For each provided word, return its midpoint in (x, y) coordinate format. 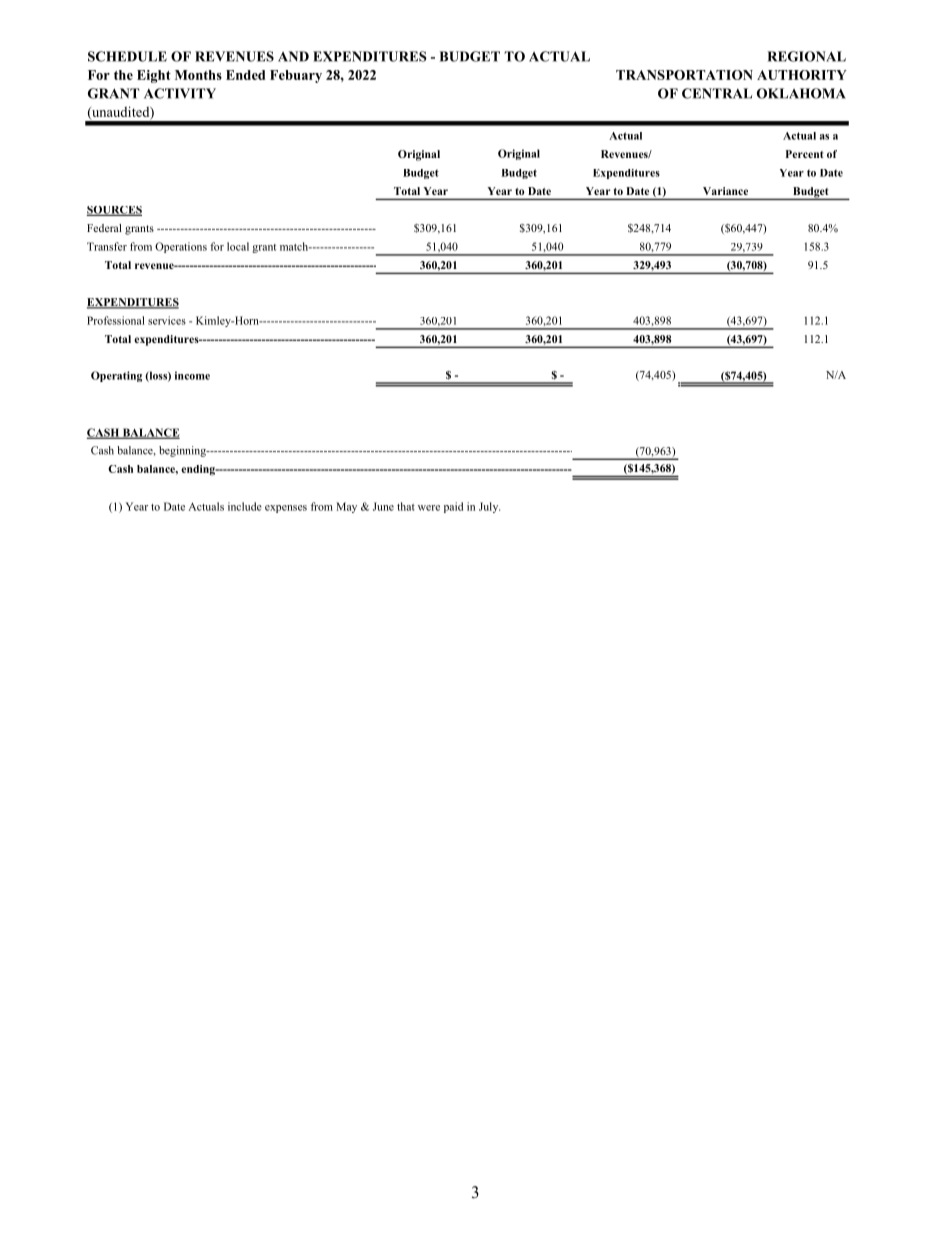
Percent (805, 154)
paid (453, 507)
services (167, 320)
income (192, 375)
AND (293, 56)
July (489, 507)
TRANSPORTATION (684, 75)
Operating (116, 376)
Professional (116, 320)
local (238, 246)
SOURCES (114, 211)
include (245, 506)
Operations (181, 247)
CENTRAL (717, 93)
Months (198, 75)
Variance (725, 191)
